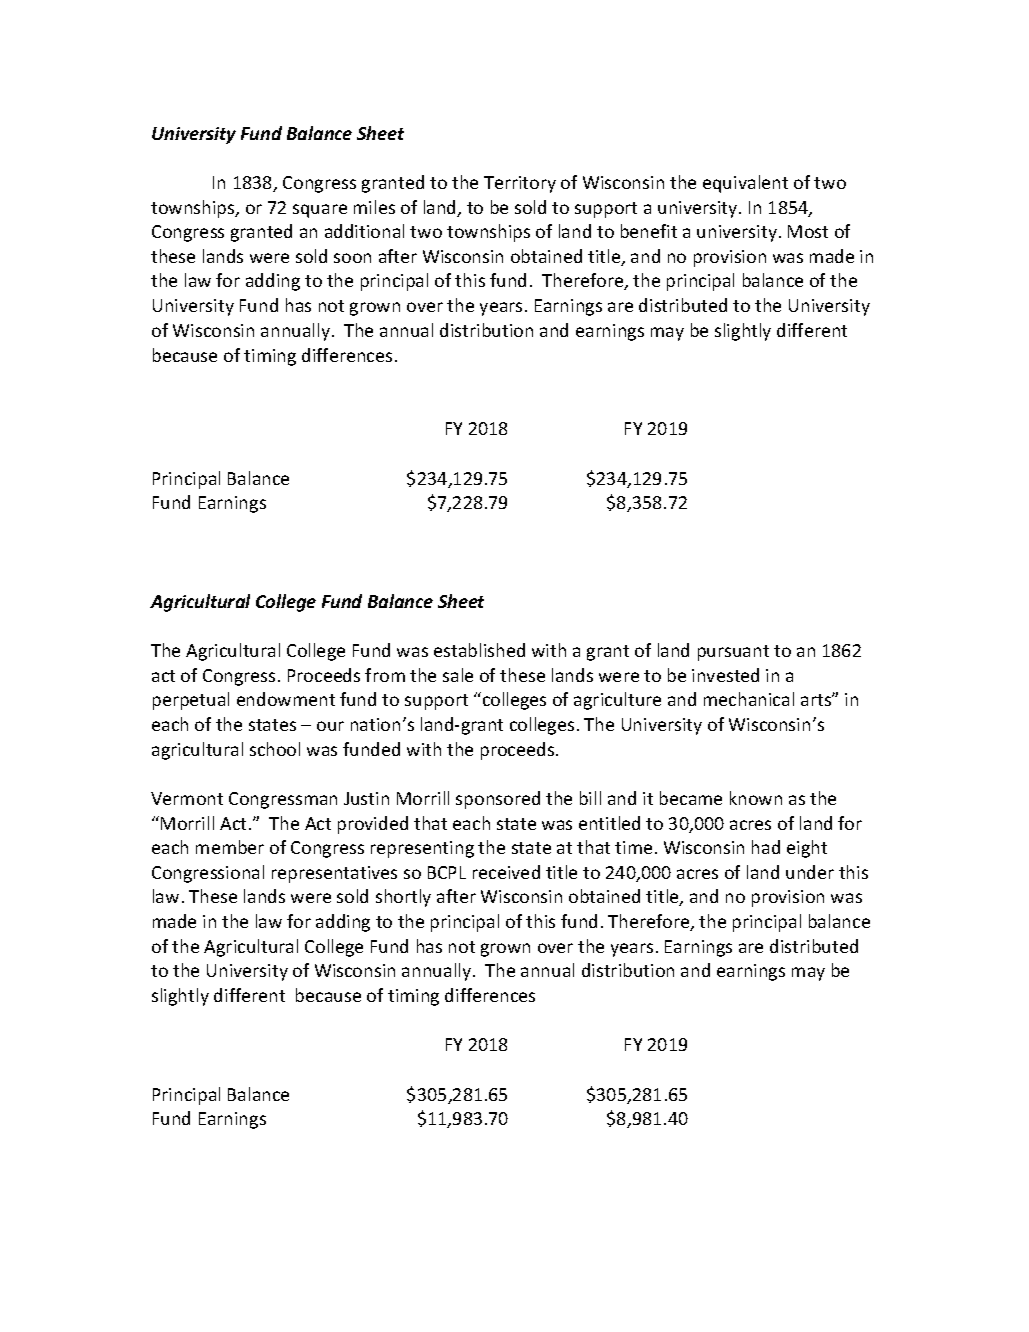 This screenshot has width=1029, height=1332. Describe the element at coordinates (479, 650) in the screenshot. I see `established` at that location.
